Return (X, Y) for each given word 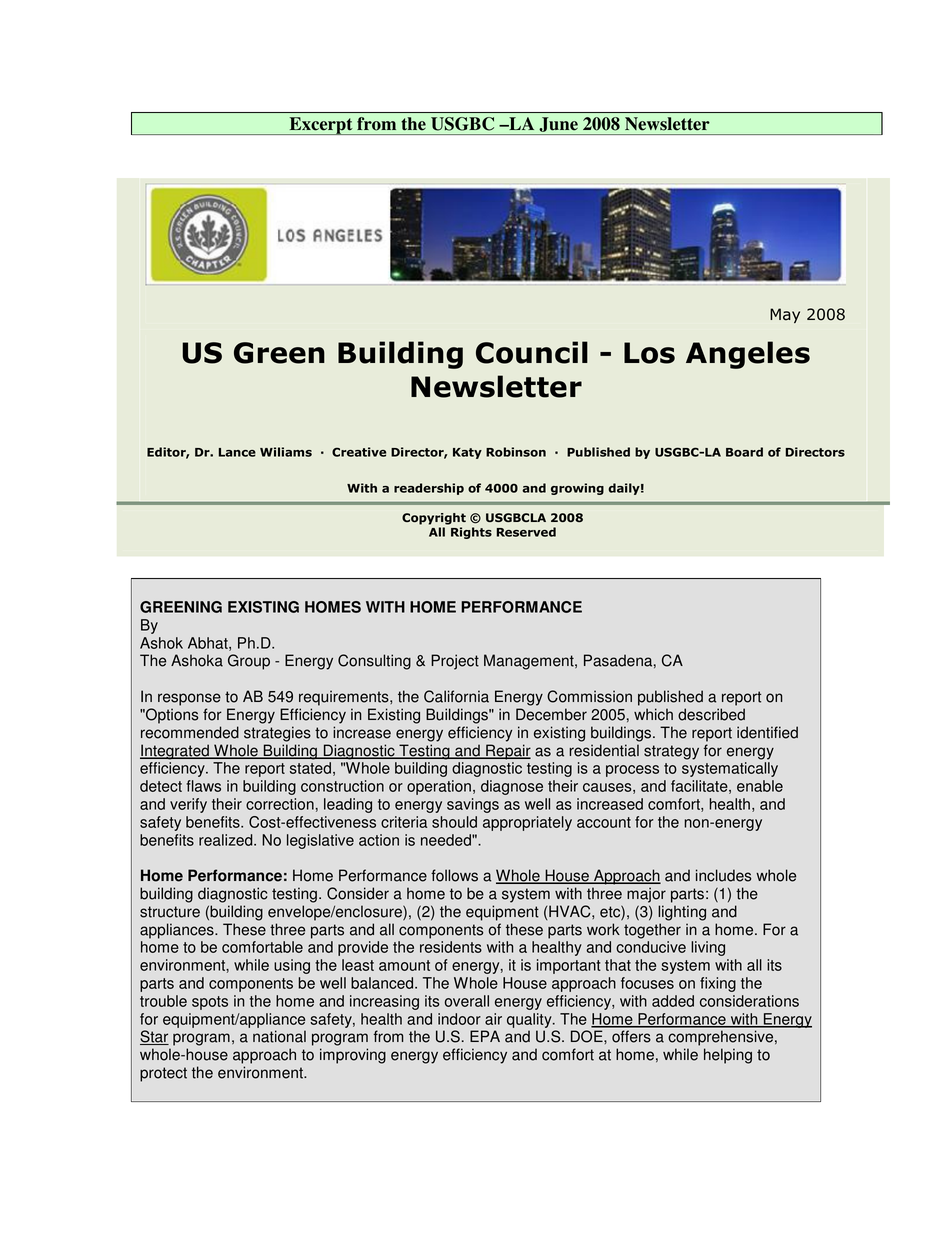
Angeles (748, 355)
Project (455, 662)
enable (760, 786)
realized (227, 840)
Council (532, 352)
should (454, 822)
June (558, 124)
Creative (359, 452)
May (785, 315)
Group (249, 662)
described (711, 714)
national (279, 1036)
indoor (459, 1019)
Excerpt (321, 126)
